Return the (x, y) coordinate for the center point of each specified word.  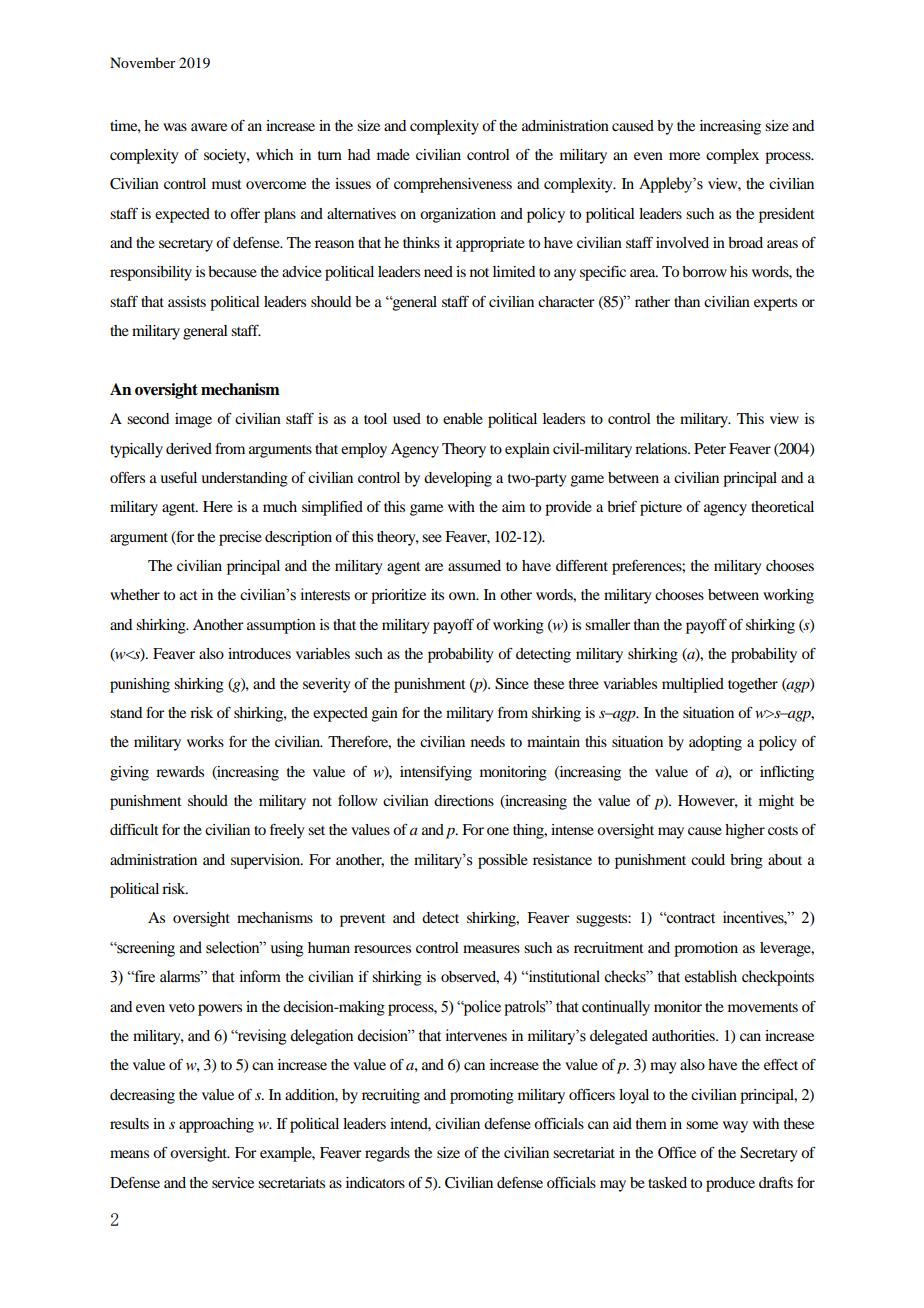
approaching (216, 1125)
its (437, 594)
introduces (259, 653)
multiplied (693, 685)
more (684, 156)
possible (503, 861)
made (393, 154)
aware (209, 127)
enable (463, 418)
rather (652, 301)
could (708, 859)
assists (187, 301)
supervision (266, 861)
